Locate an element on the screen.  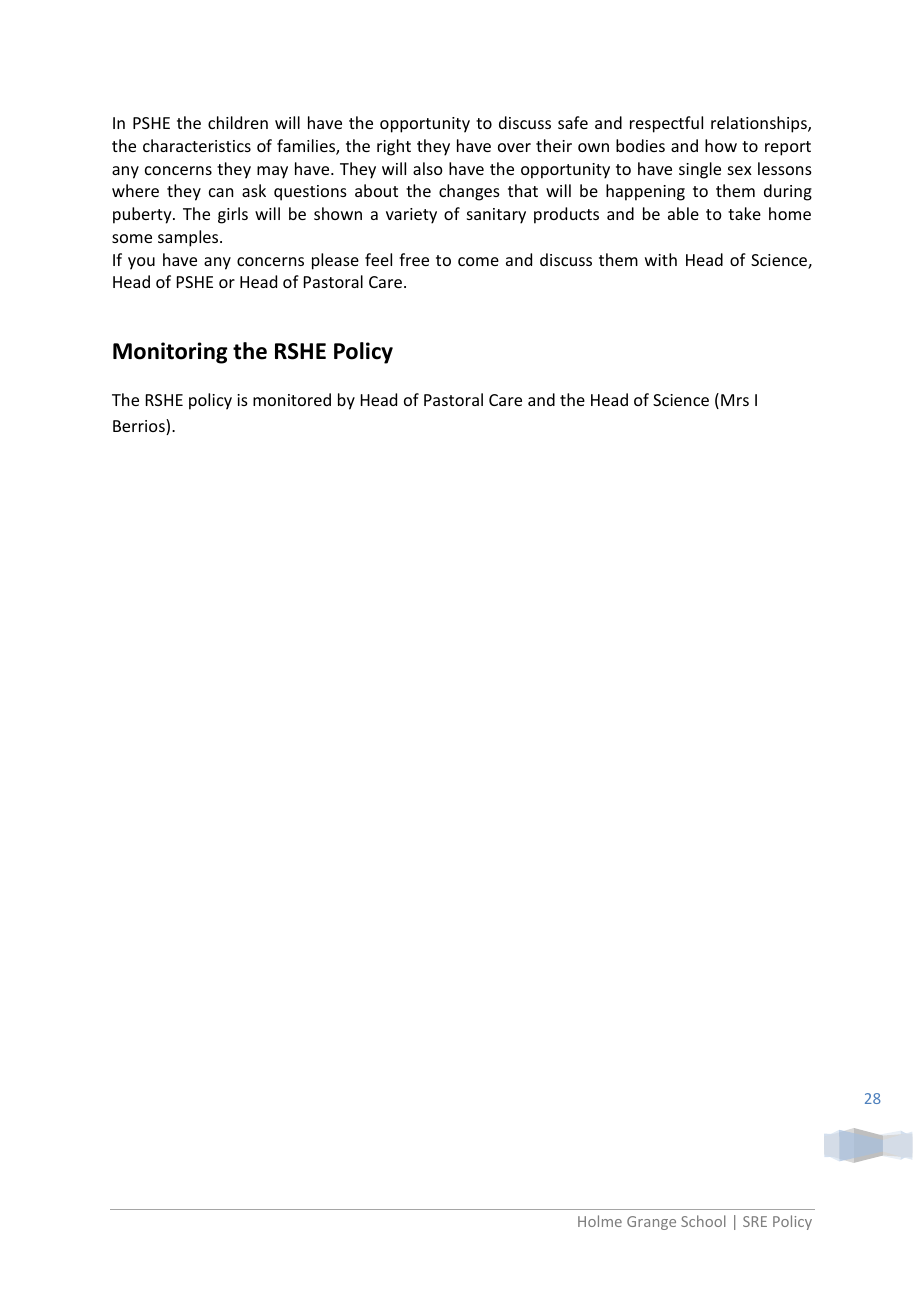
free is located at coordinates (414, 259).
